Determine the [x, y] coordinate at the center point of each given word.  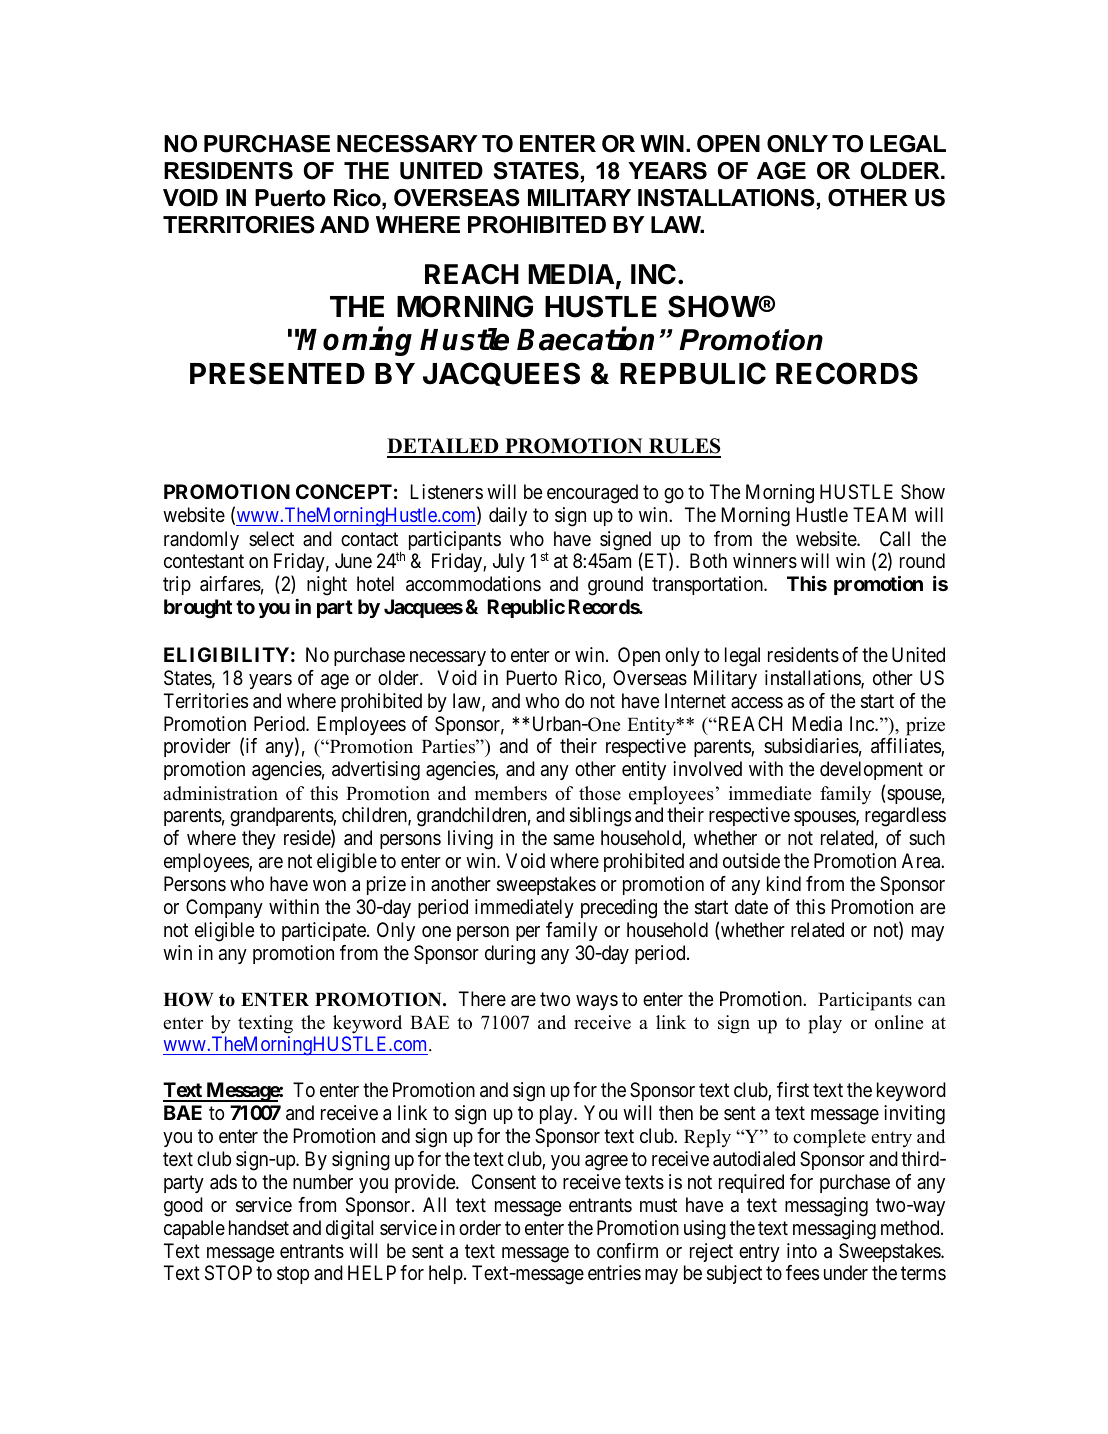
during [510, 955]
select [271, 538]
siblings [600, 817]
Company [224, 908]
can [932, 1002]
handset [259, 1228]
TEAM [879, 514]
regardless [905, 817]
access [757, 703]
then [676, 1112]
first [793, 1090]
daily [508, 516]
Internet [695, 700]
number [323, 1181]
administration [220, 793]
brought [198, 609]
